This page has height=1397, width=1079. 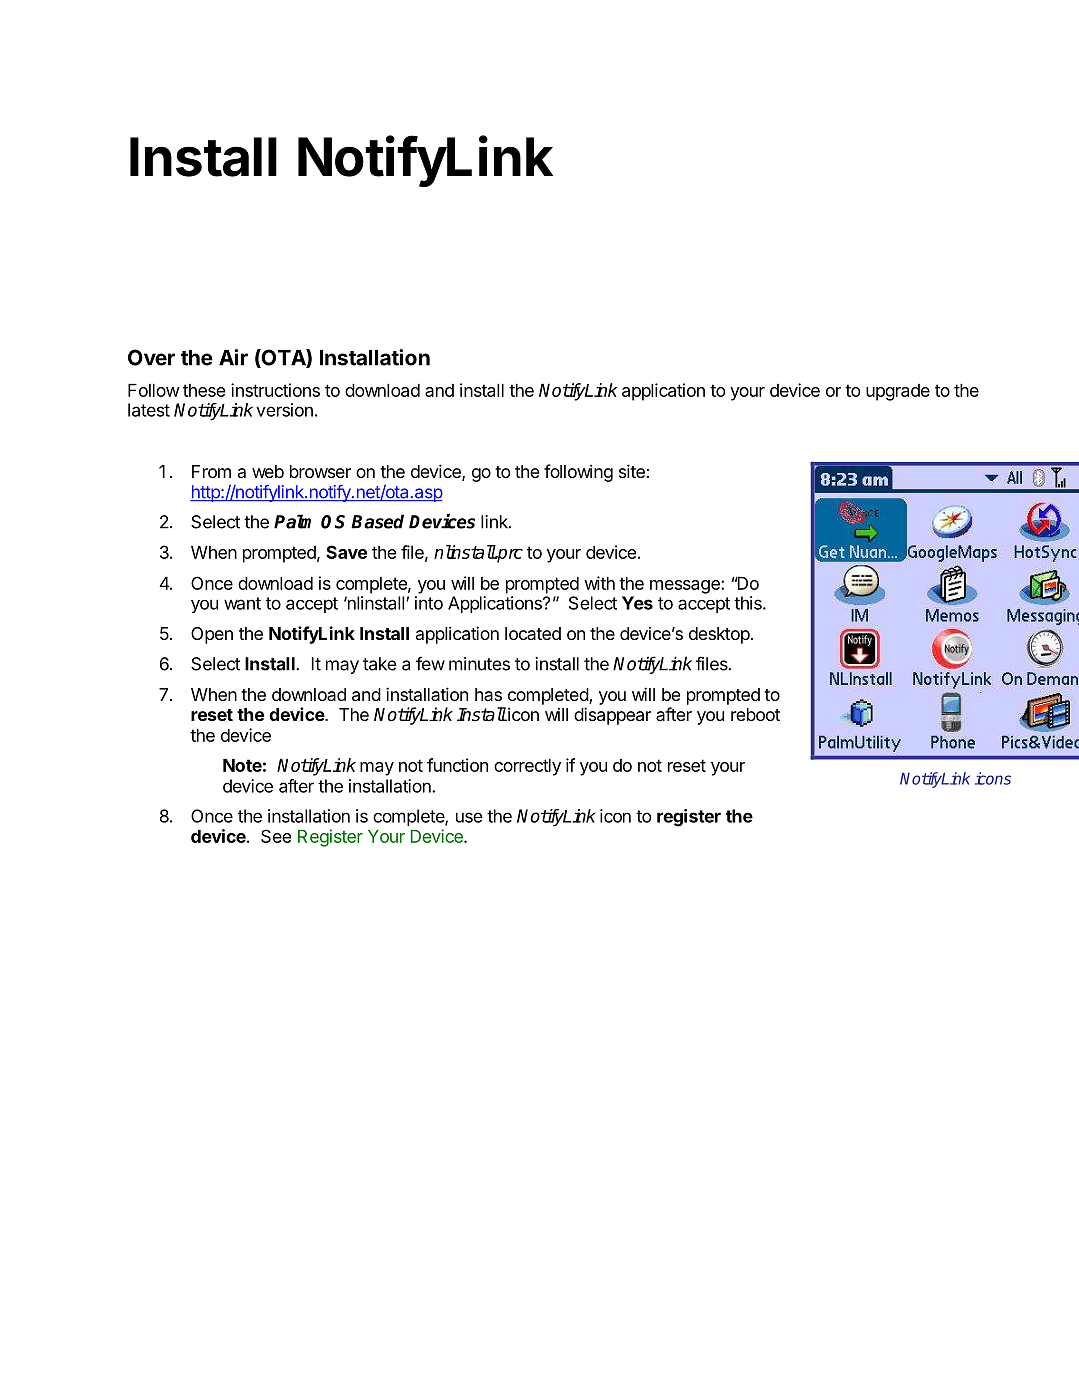 What do you see at coordinates (632, 471) in the page?
I see `site` at bounding box center [632, 471].
